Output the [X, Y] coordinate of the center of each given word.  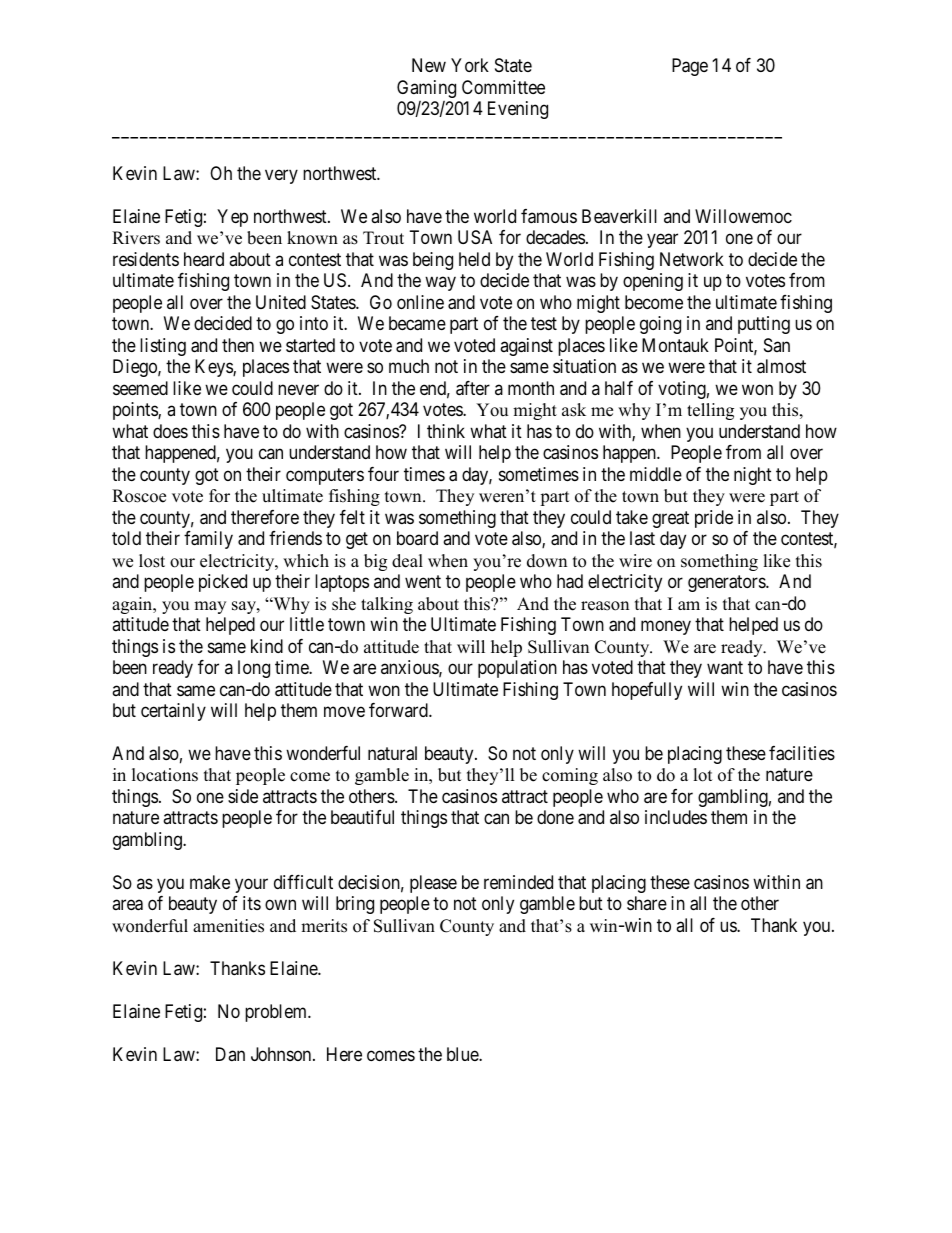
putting [764, 325]
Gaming [426, 89]
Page [690, 67]
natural [392, 753]
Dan [230, 1054]
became [417, 323]
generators [727, 583]
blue [463, 1054]
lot [703, 775]
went [423, 581]
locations [165, 775]
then [238, 345]
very [281, 176]
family [208, 540]
